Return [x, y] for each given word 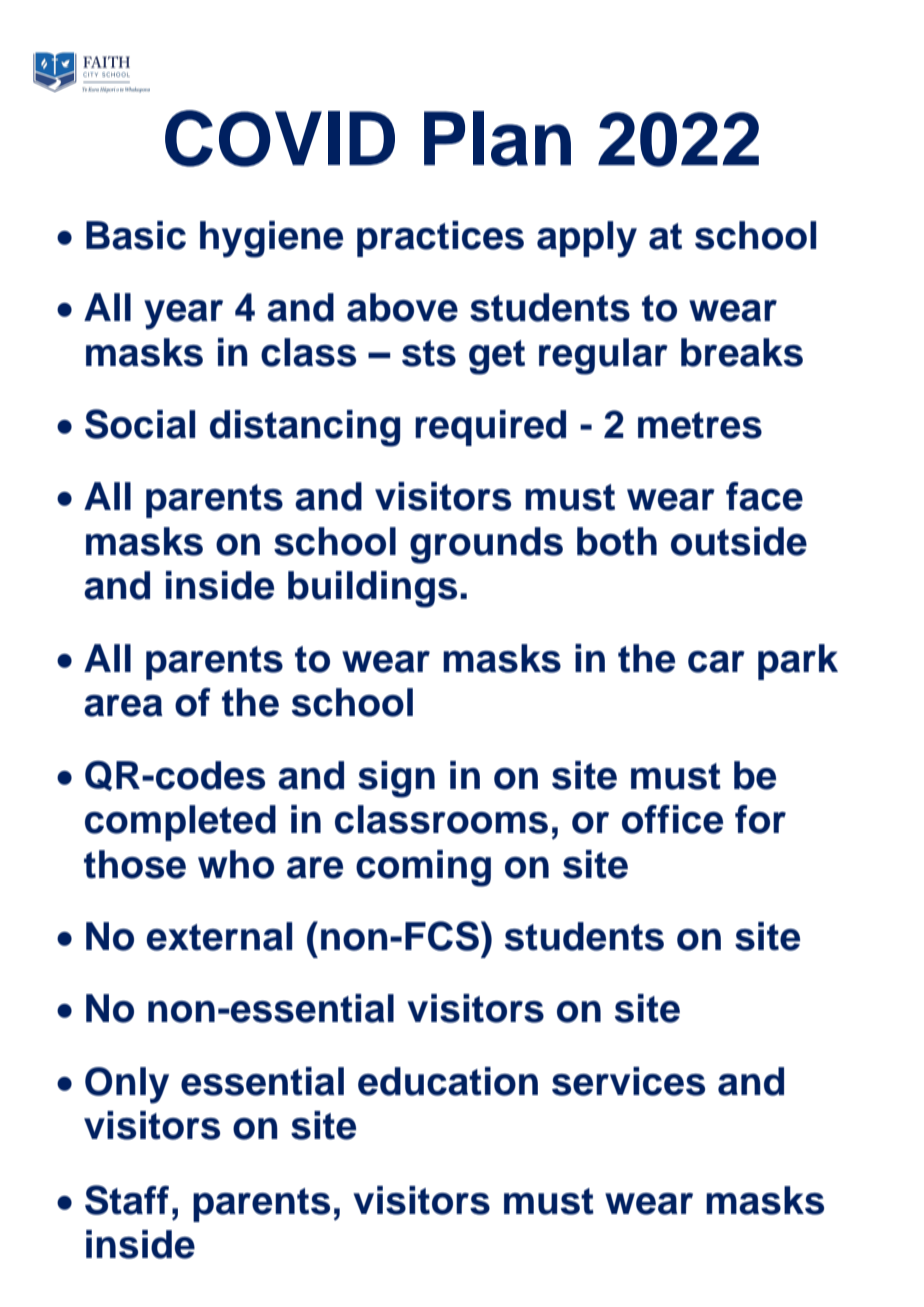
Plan [497, 138]
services [628, 1081]
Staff [127, 1200]
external [219, 936]
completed [180, 823]
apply [587, 239]
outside [739, 541]
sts [429, 353]
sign [396, 779]
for [760, 819]
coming [423, 868]
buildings [372, 589]
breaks [742, 352]
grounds [486, 545]
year [183, 315]
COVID [280, 138]
